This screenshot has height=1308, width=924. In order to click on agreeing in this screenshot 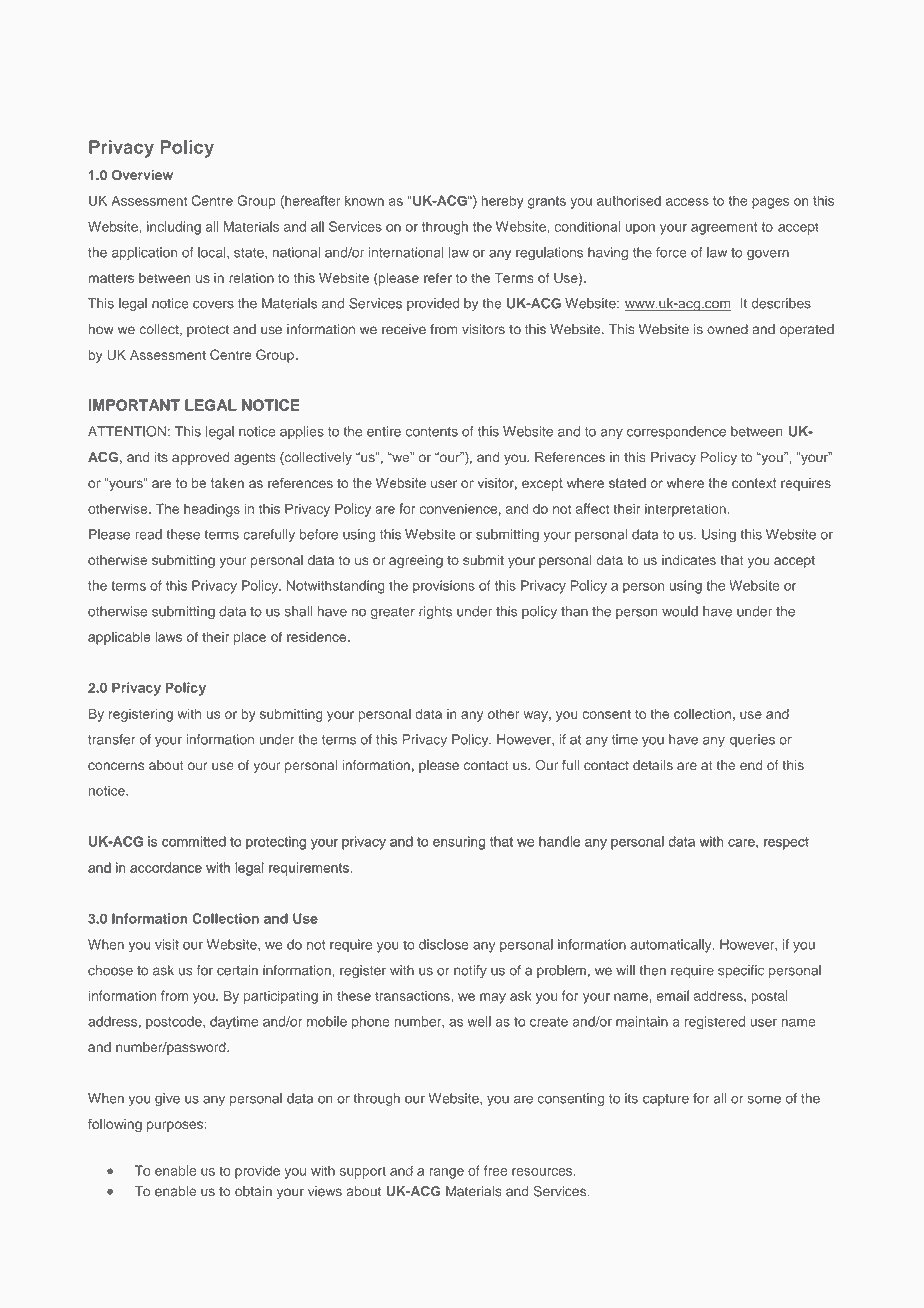, I will do `click(416, 561)`.
